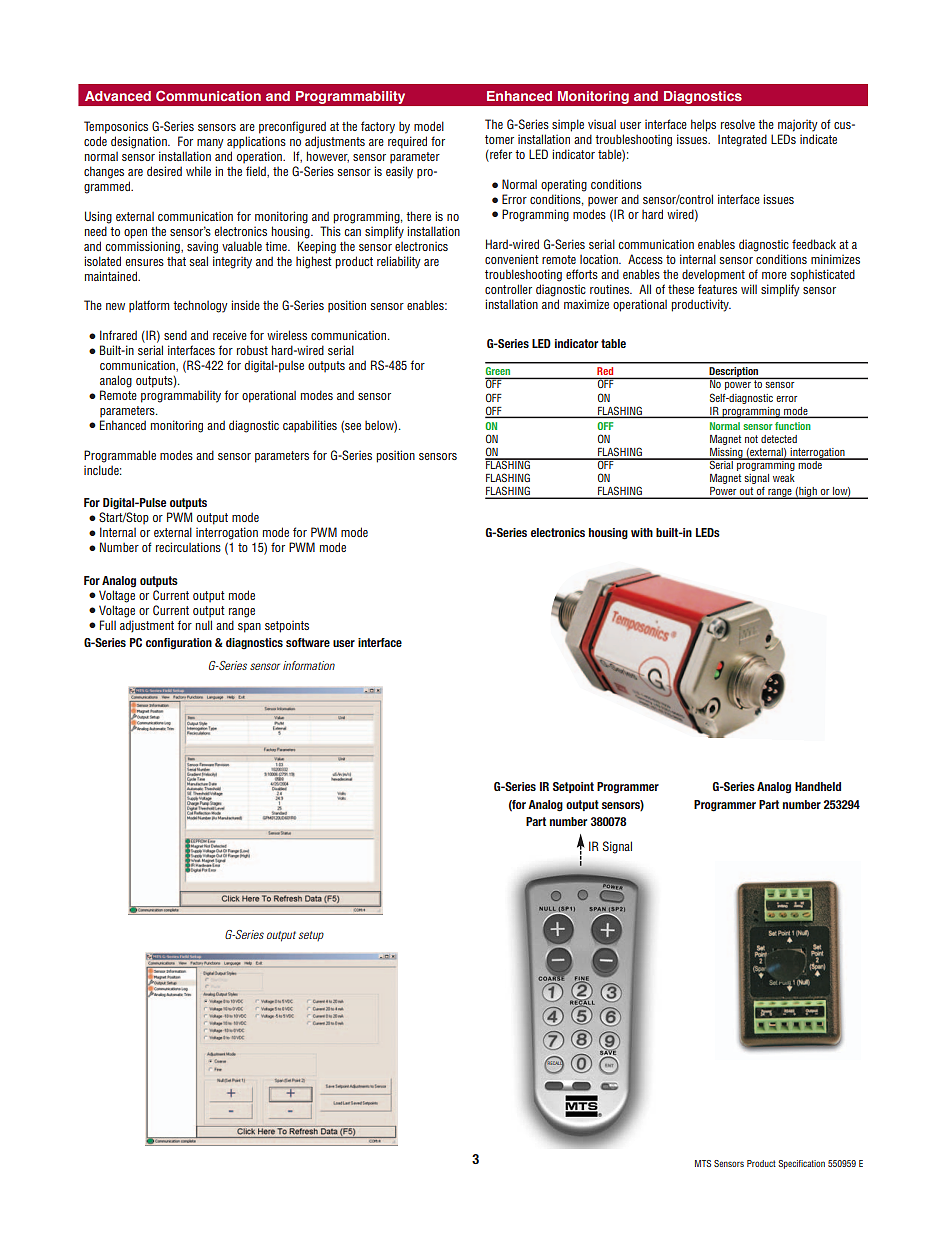 The height and width of the document is (1233, 952). Describe the element at coordinates (210, 144) in the document. I see `many` at that location.
